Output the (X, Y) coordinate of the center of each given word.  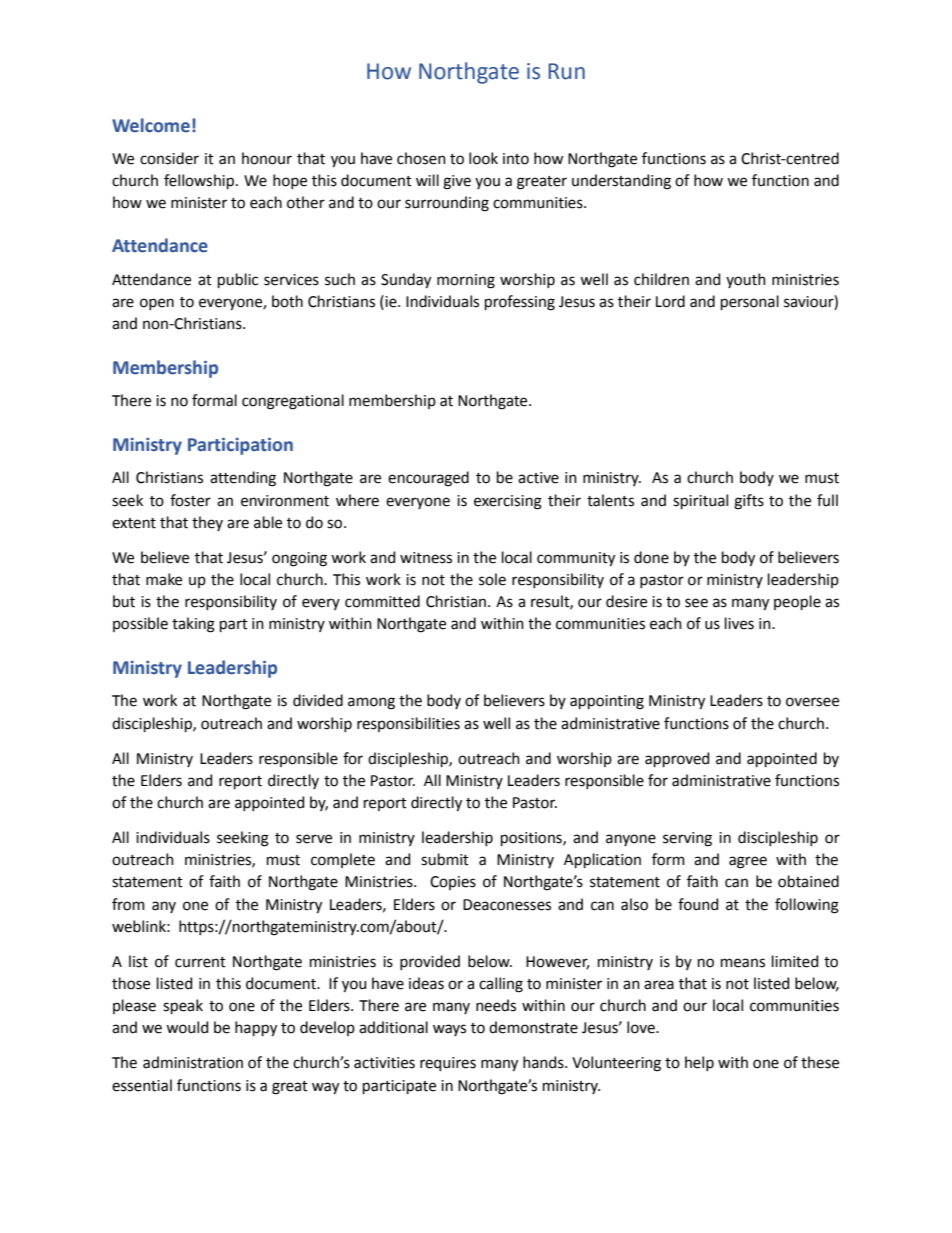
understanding (621, 182)
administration (193, 1062)
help (699, 1063)
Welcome (151, 125)
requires (448, 1064)
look (483, 158)
